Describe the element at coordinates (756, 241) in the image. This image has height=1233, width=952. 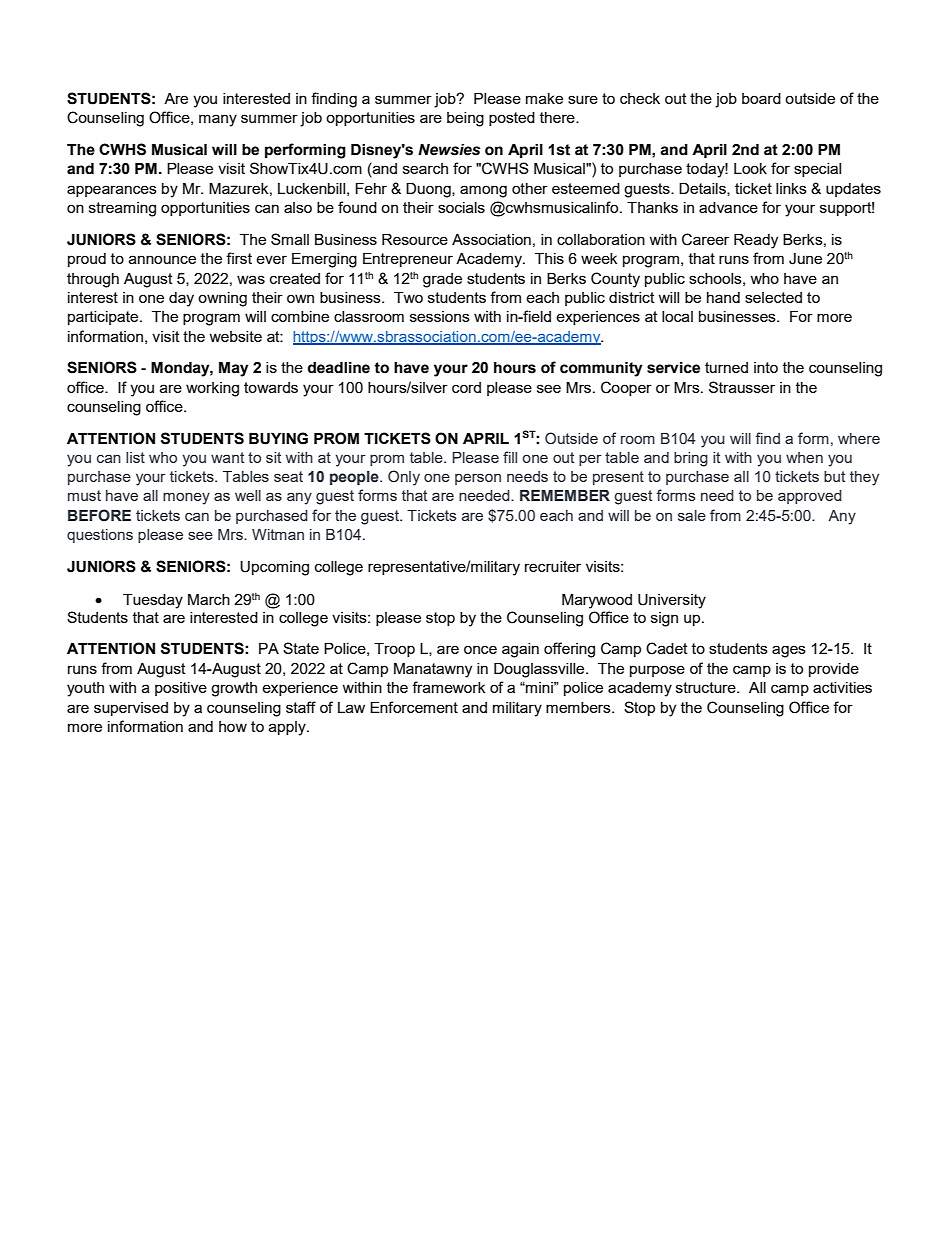
I see `Ready` at that location.
